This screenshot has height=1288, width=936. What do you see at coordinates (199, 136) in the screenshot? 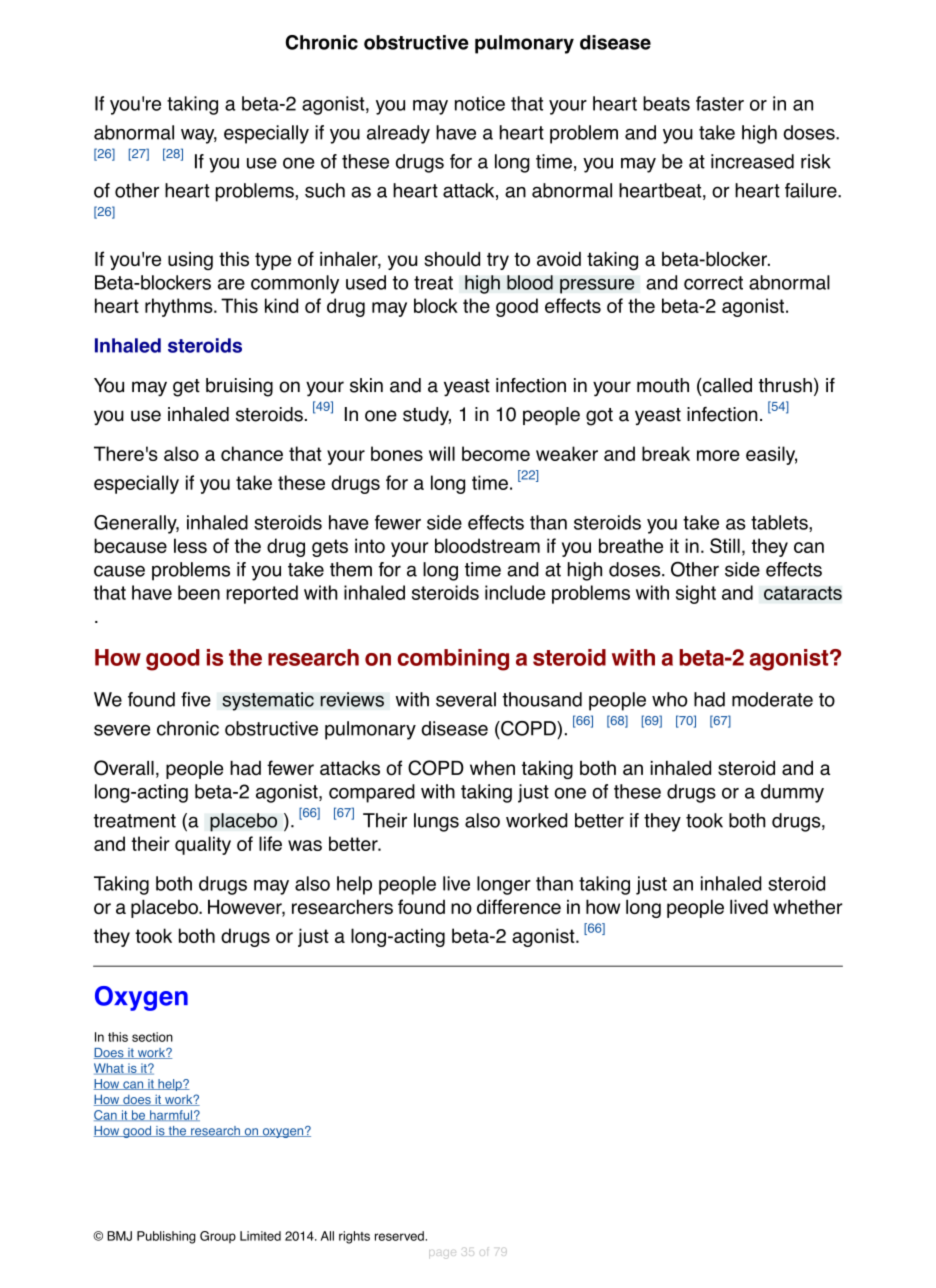
I see `way` at bounding box center [199, 136].
